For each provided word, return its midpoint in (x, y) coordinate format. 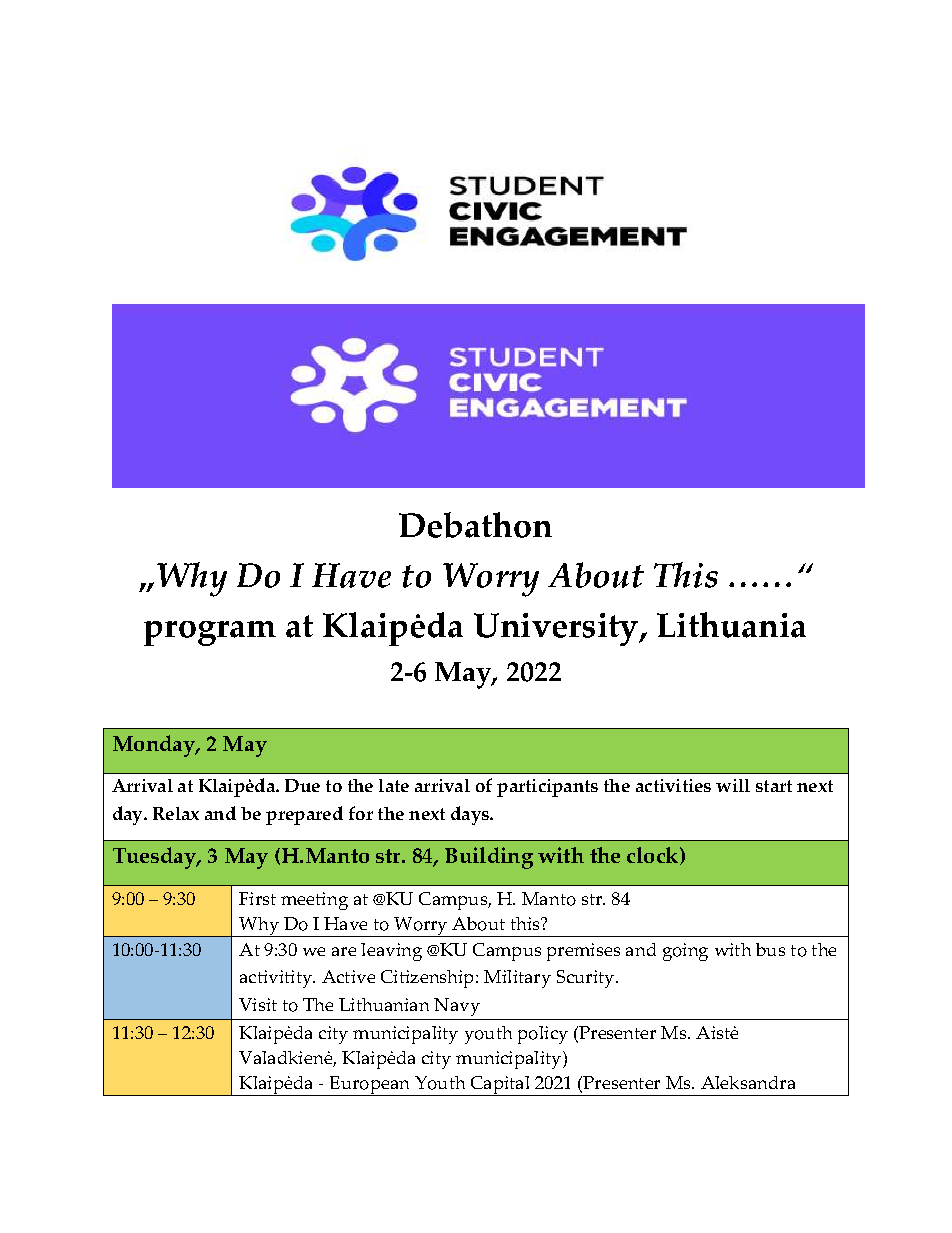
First (257, 898)
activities (673, 785)
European (370, 1086)
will (733, 785)
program (210, 633)
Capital (501, 1086)
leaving (391, 952)
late (394, 785)
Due (302, 785)
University (557, 629)
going (685, 952)
